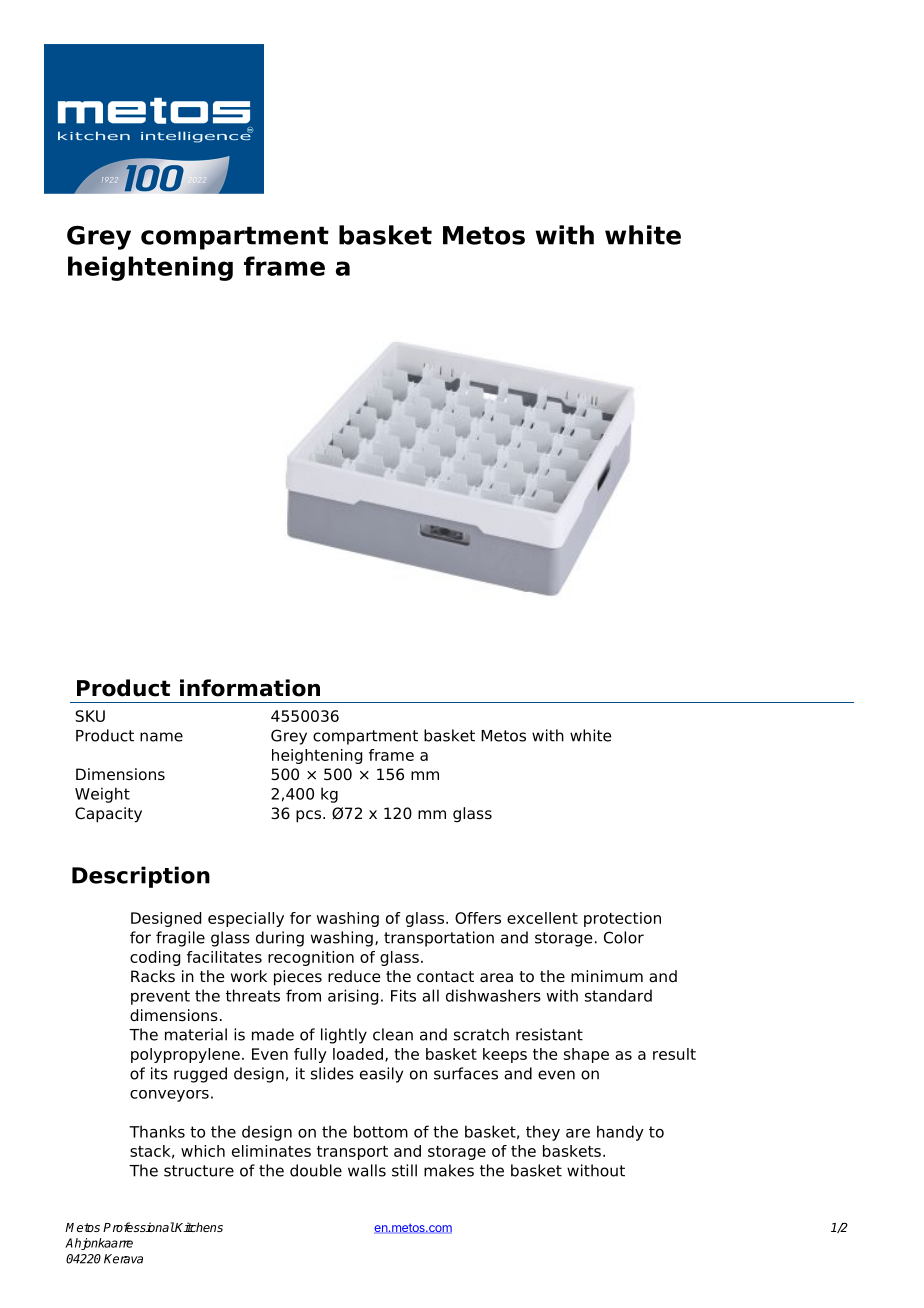 This page has width=924, height=1308. I want to click on Professional, so click(139, 1227).
